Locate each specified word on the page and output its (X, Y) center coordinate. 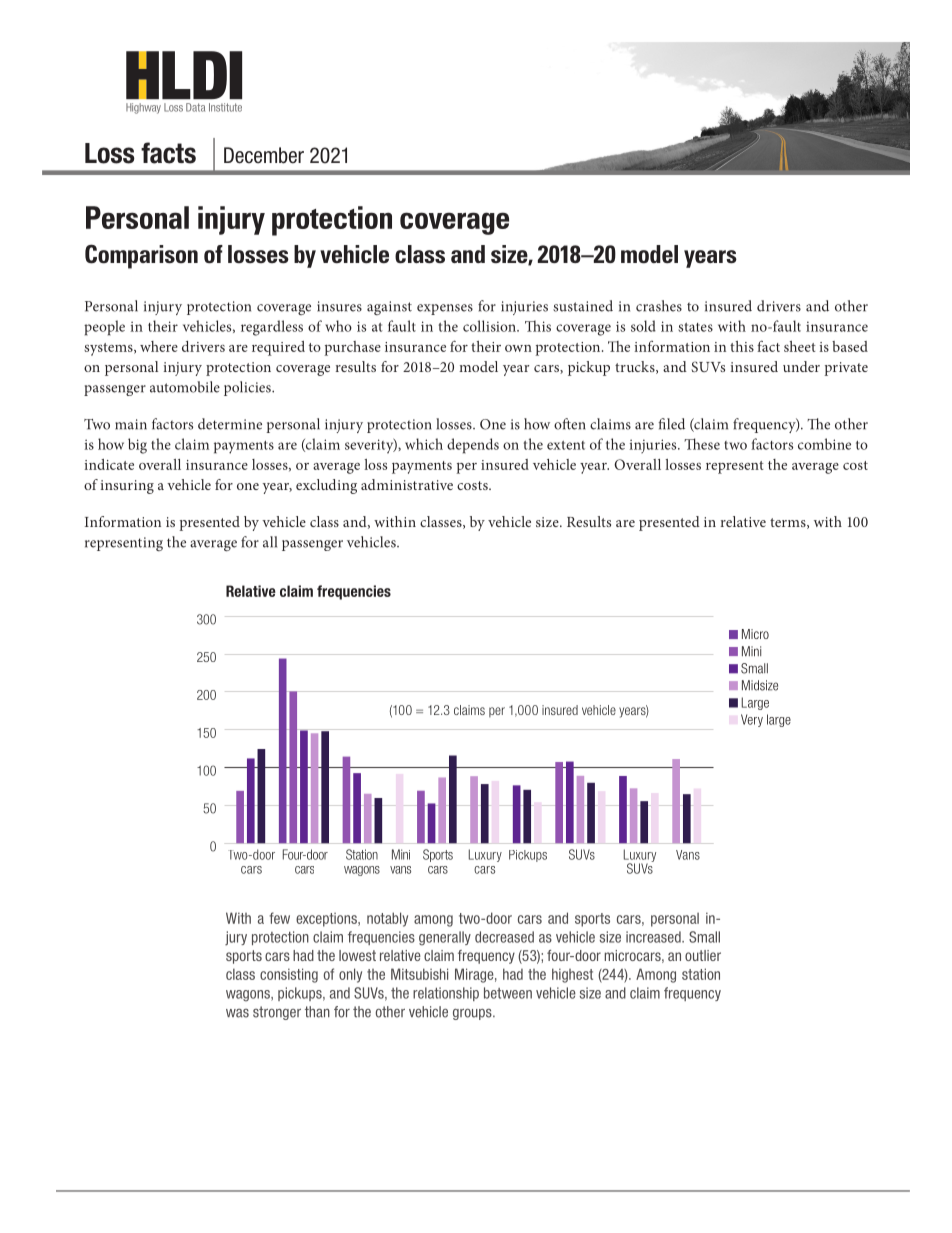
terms (789, 523)
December (264, 155)
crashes (659, 306)
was (237, 1013)
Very (752, 720)
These (702, 444)
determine (230, 424)
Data (195, 107)
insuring (127, 487)
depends (473, 446)
